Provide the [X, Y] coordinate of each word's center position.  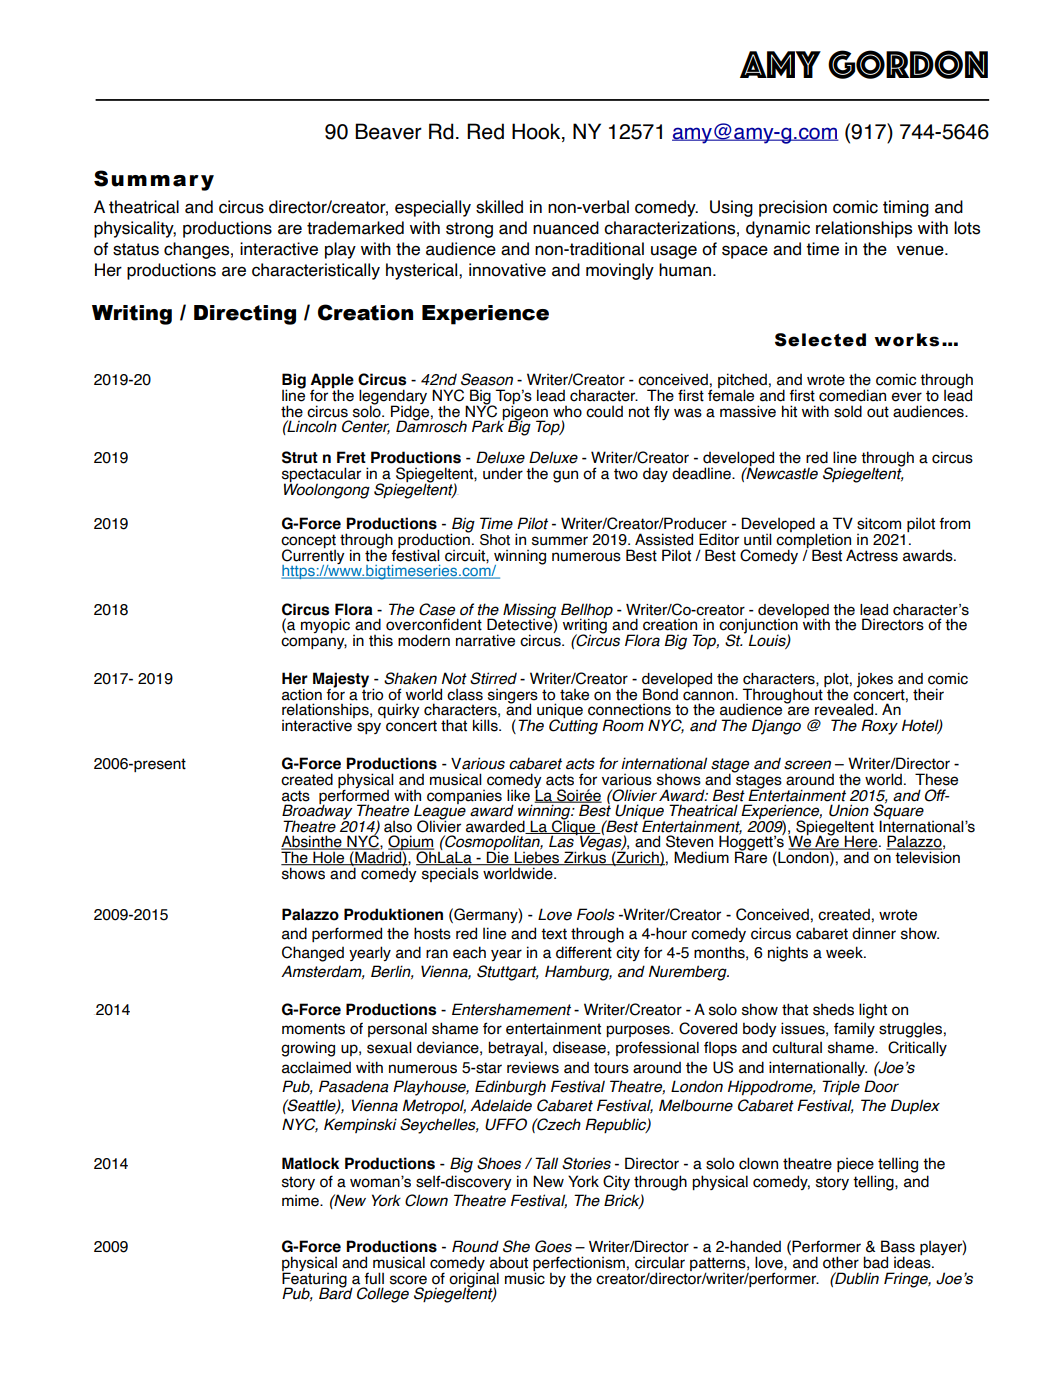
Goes [553, 1246]
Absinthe [312, 842]
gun [565, 476]
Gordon [908, 64]
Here [861, 842]
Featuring [314, 1279]
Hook [537, 131]
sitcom [879, 523]
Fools [596, 914]
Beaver [388, 131]
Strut [300, 457]
